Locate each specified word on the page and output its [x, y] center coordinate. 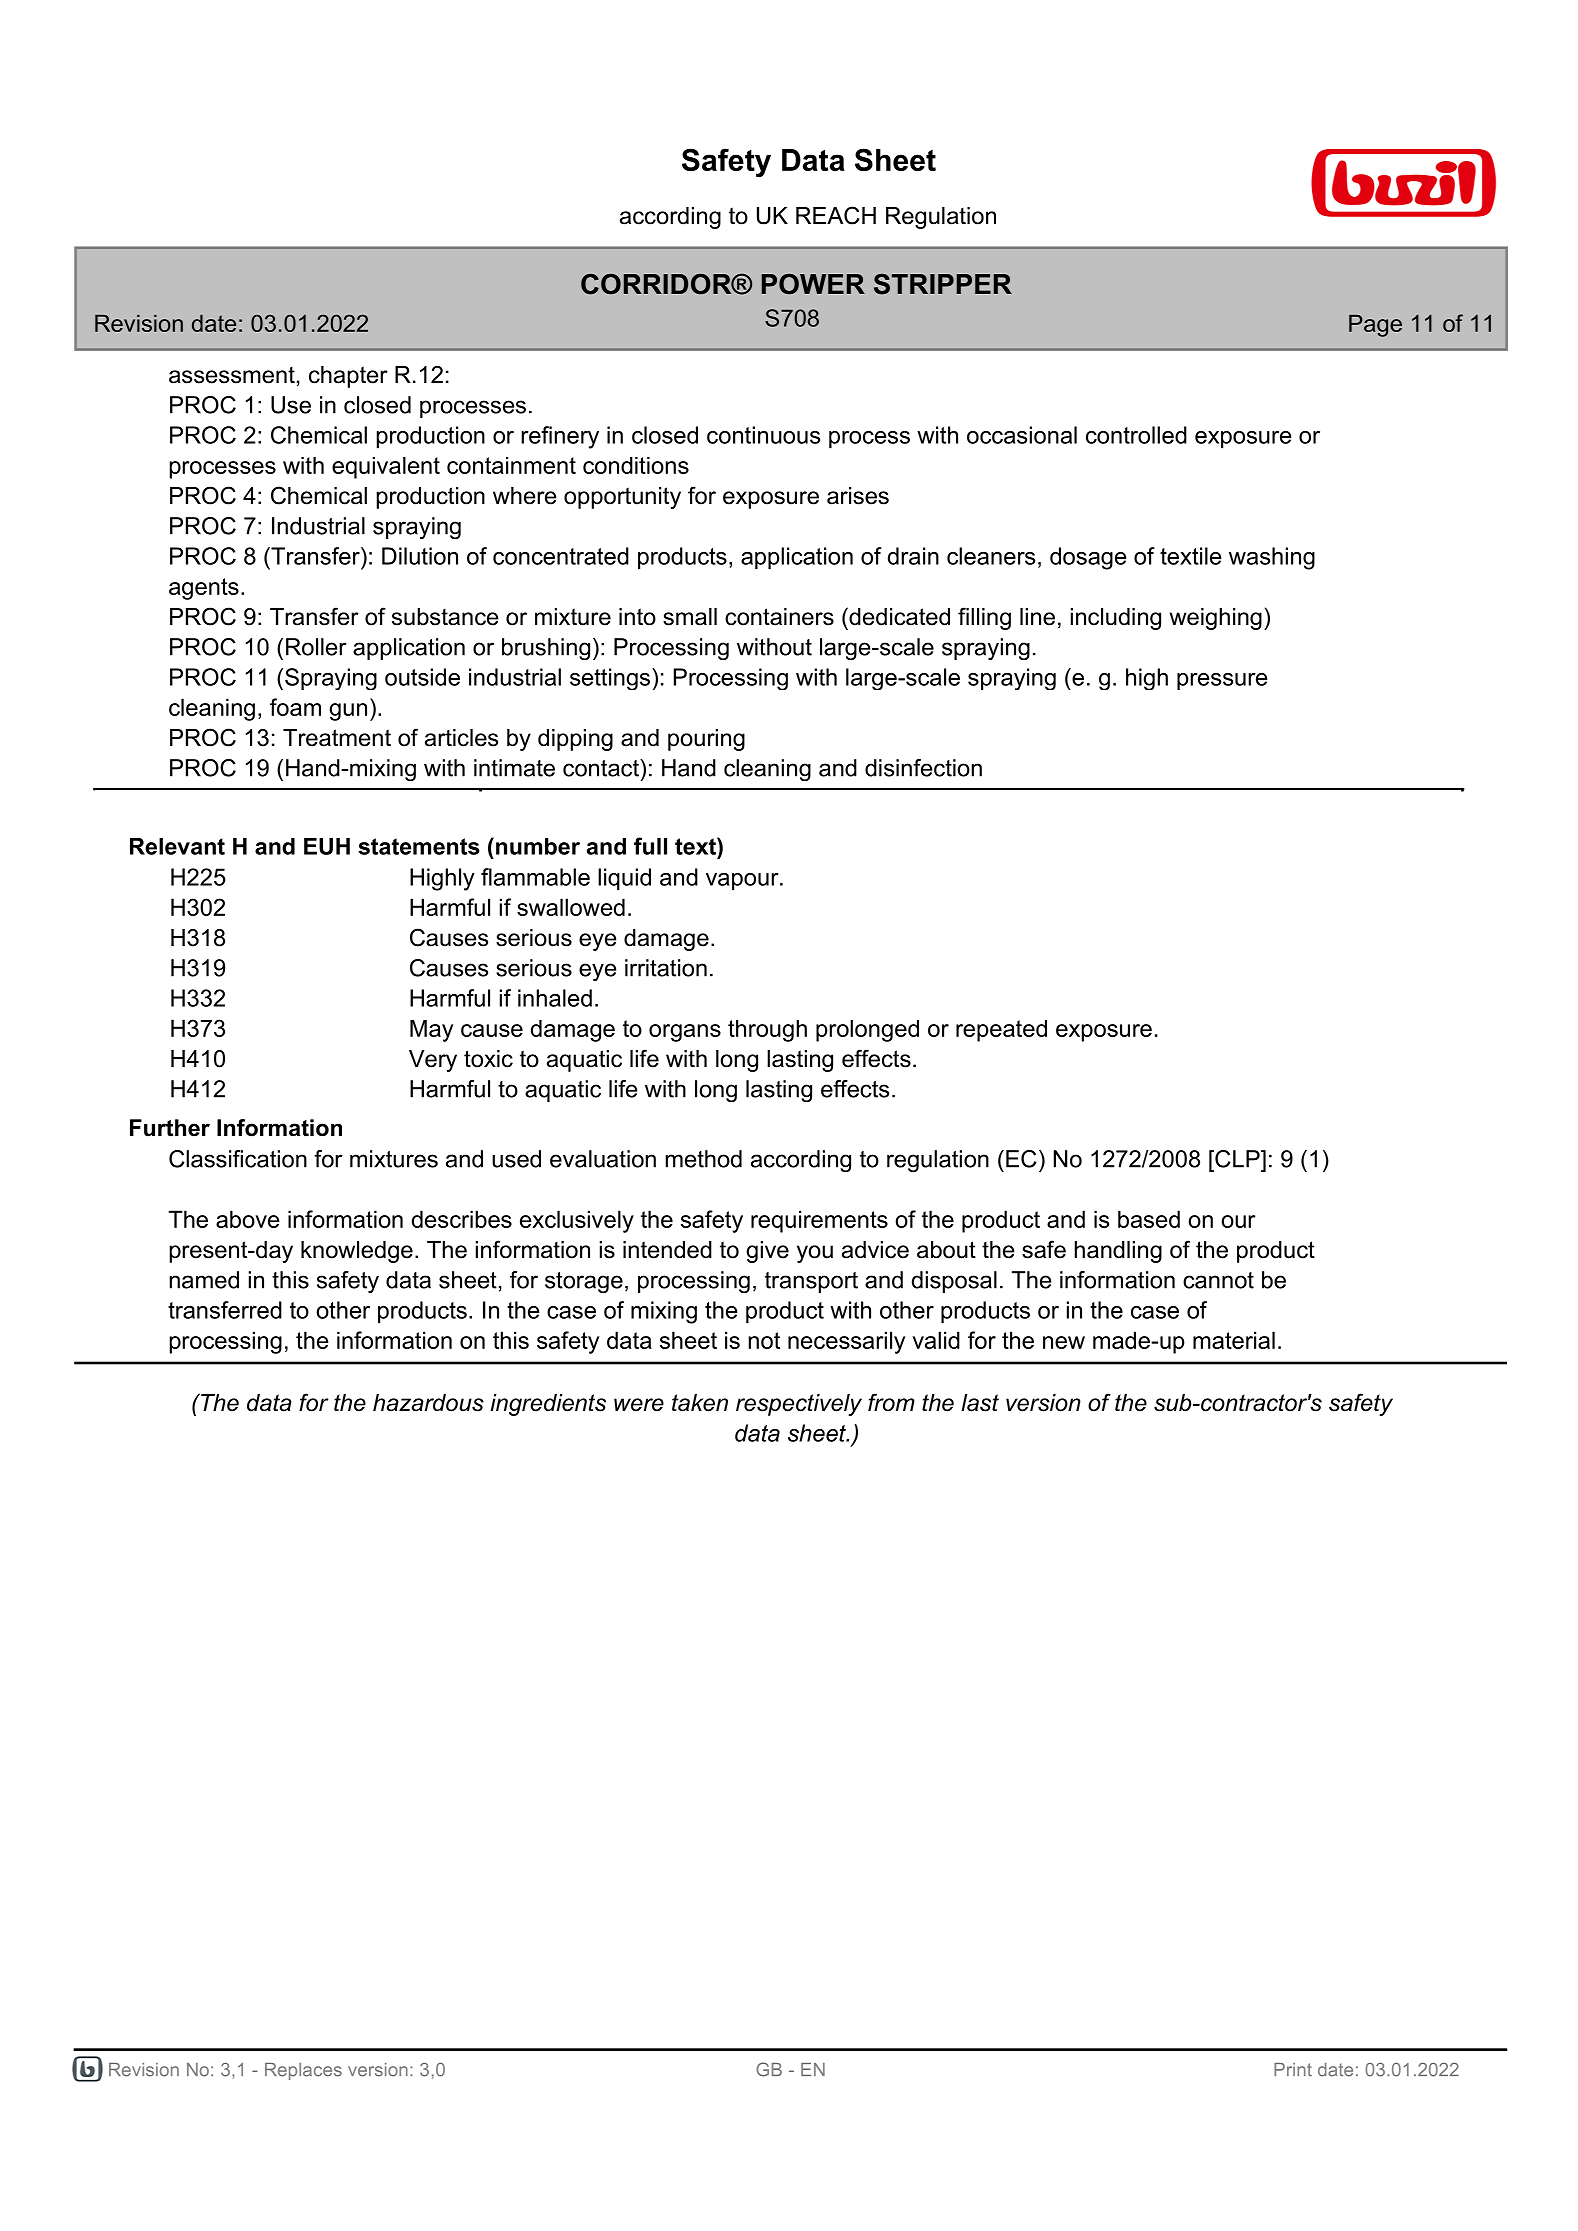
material [1234, 1340]
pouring [706, 740]
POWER [813, 284]
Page [1375, 326]
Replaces [303, 2071]
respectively [799, 1405]
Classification [238, 1159]
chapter [348, 377]
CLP [1237, 1159]
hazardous [428, 1403]
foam [295, 707]
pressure [1222, 681]
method [704, 1159]
